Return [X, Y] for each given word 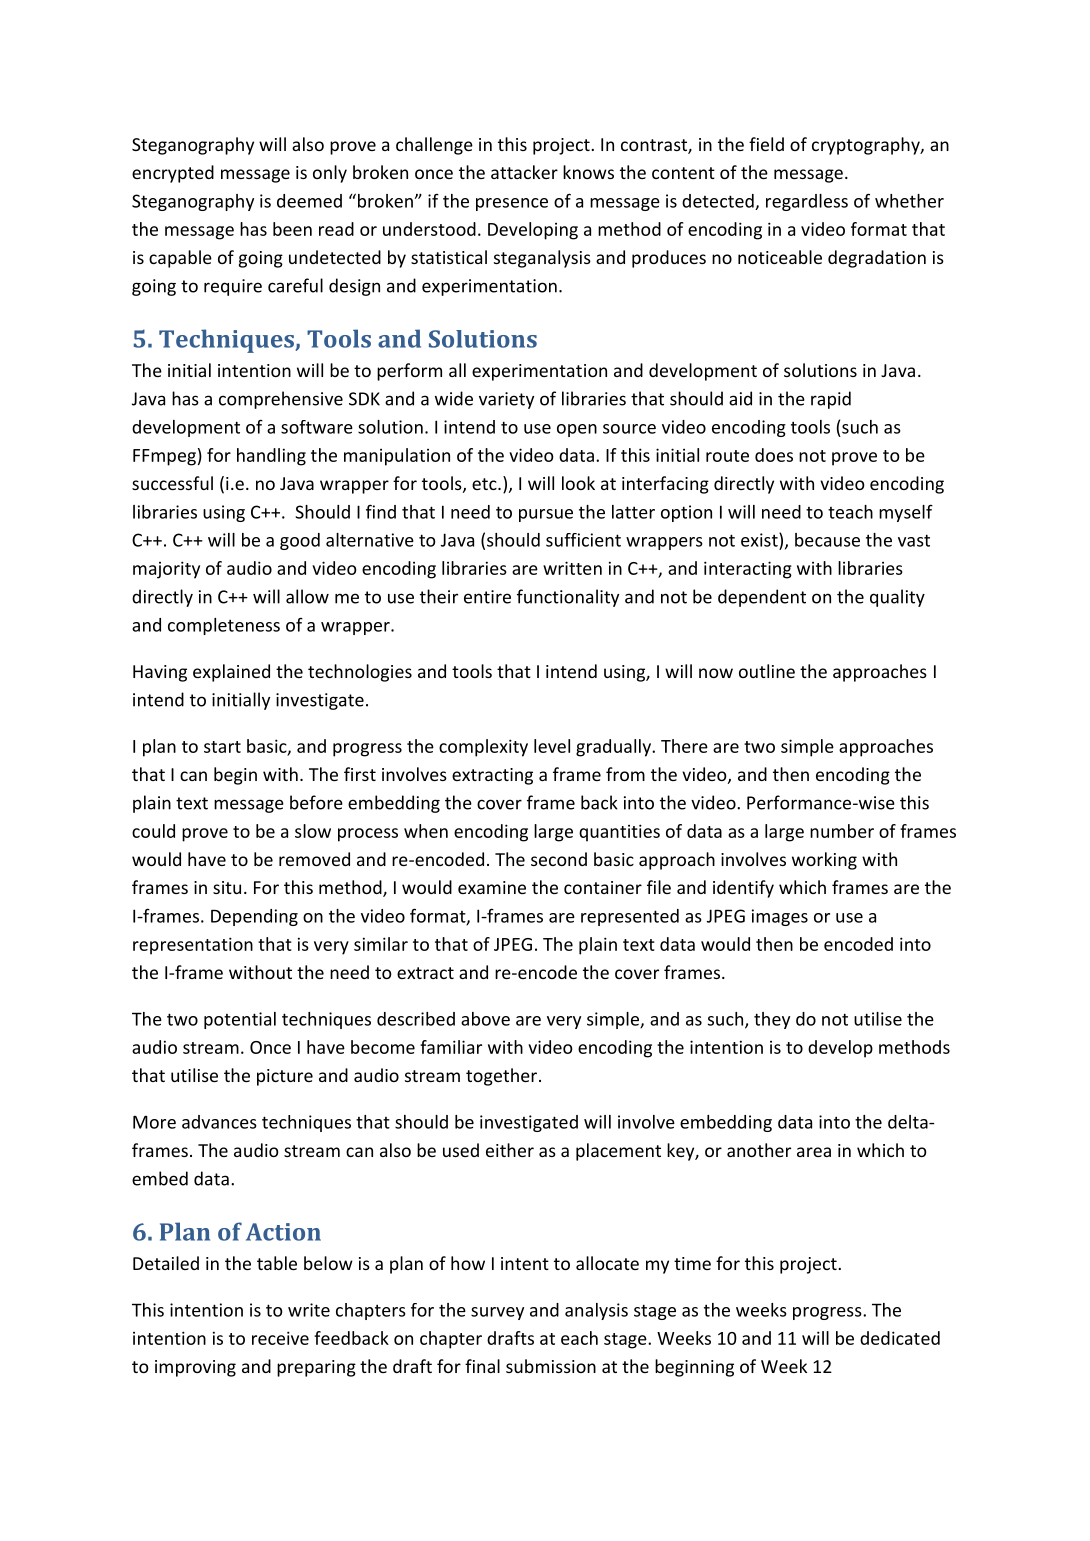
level [552, 746]
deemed [309, 201]
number [842, 831]
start [222, 747]
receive [280, 1338]
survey [497, 1313]
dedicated [900, 1338]
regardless [807, 202]
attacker [524, 172]
